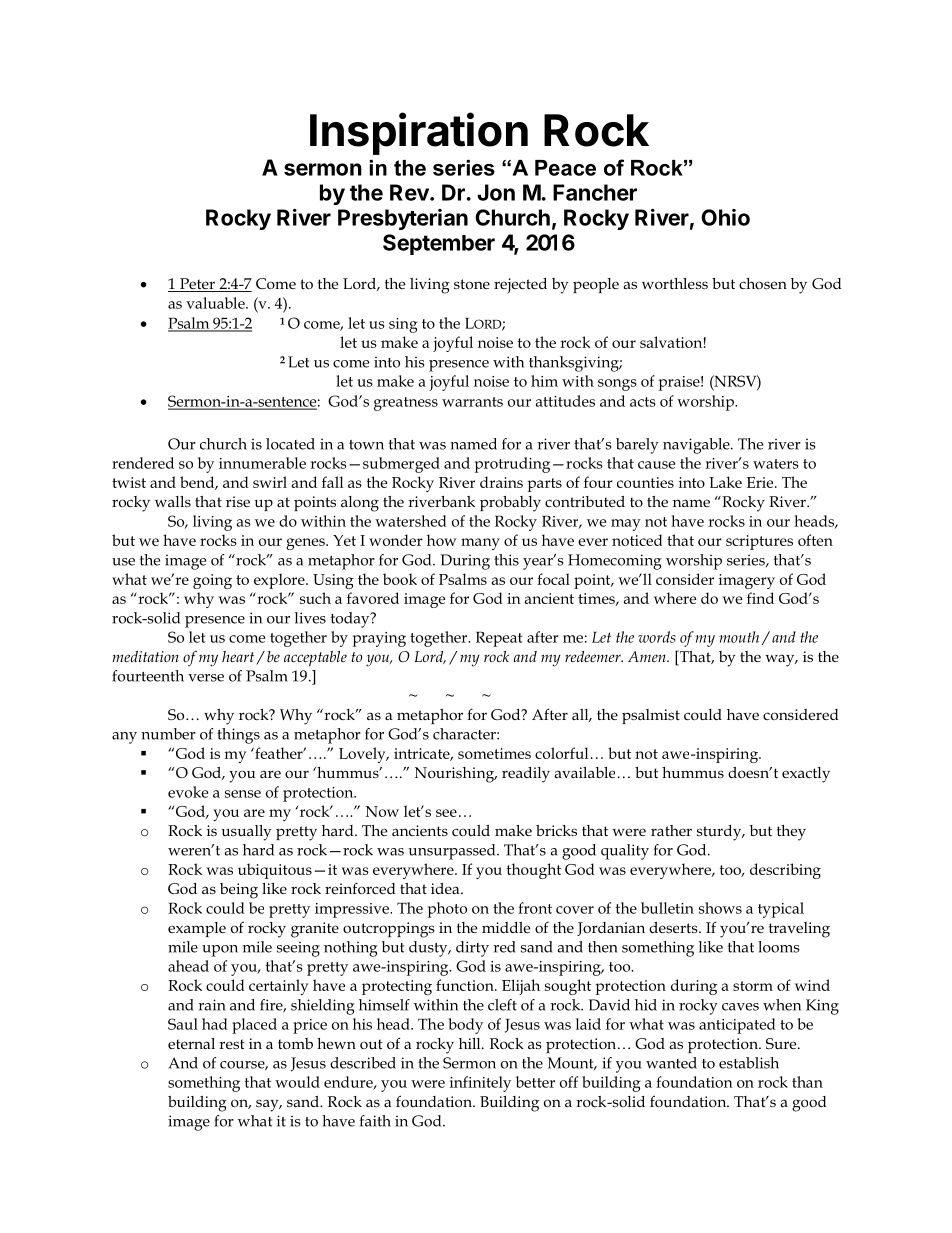 This screenshot has width=952, height=1233. Describe the element at coordinates (453, 852) in the screenshot. I see `unsurpassed` at that location.
